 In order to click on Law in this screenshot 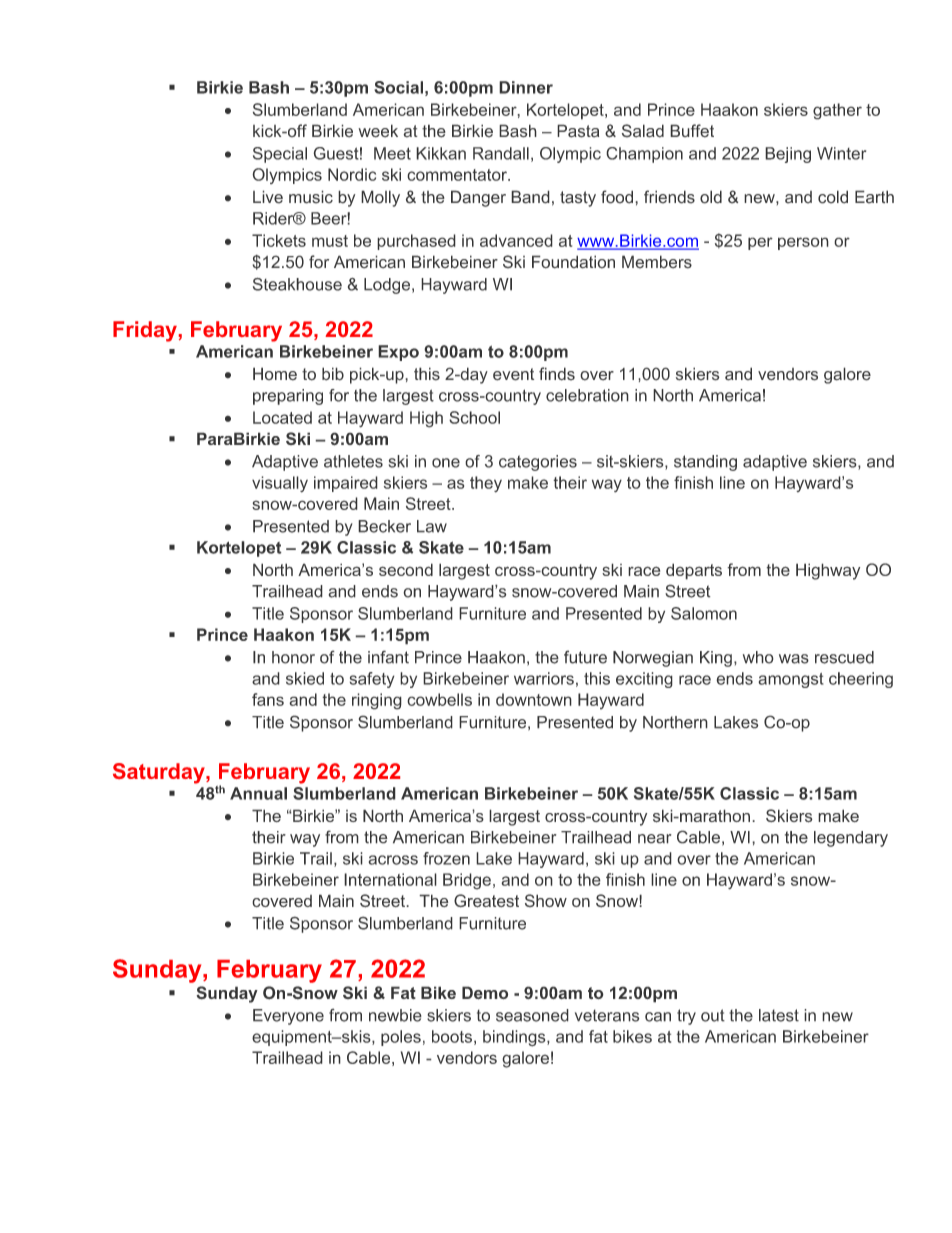, I will do `click(432, 526)`.
